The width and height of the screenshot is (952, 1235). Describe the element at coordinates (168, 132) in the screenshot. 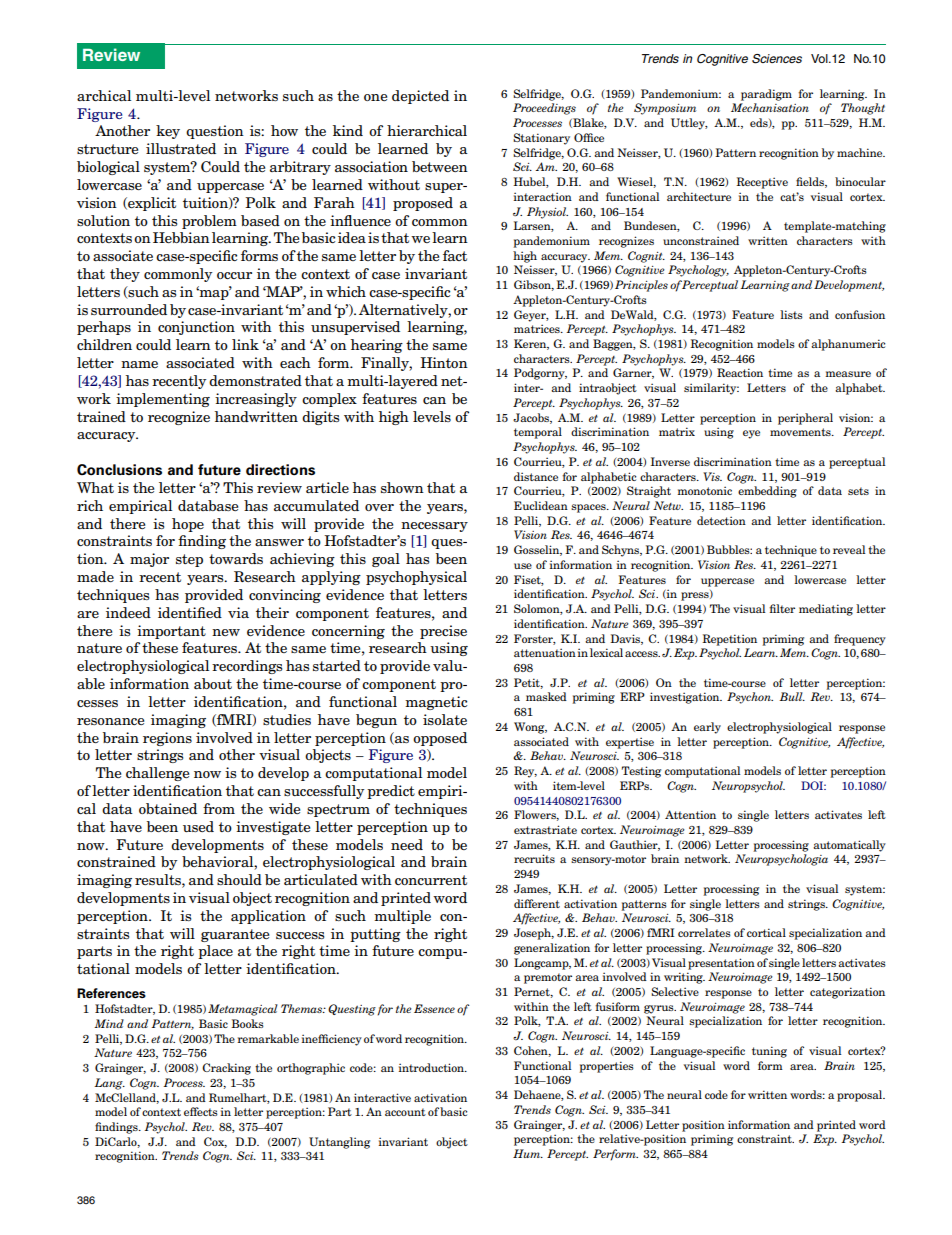

I see `key` at that location.
